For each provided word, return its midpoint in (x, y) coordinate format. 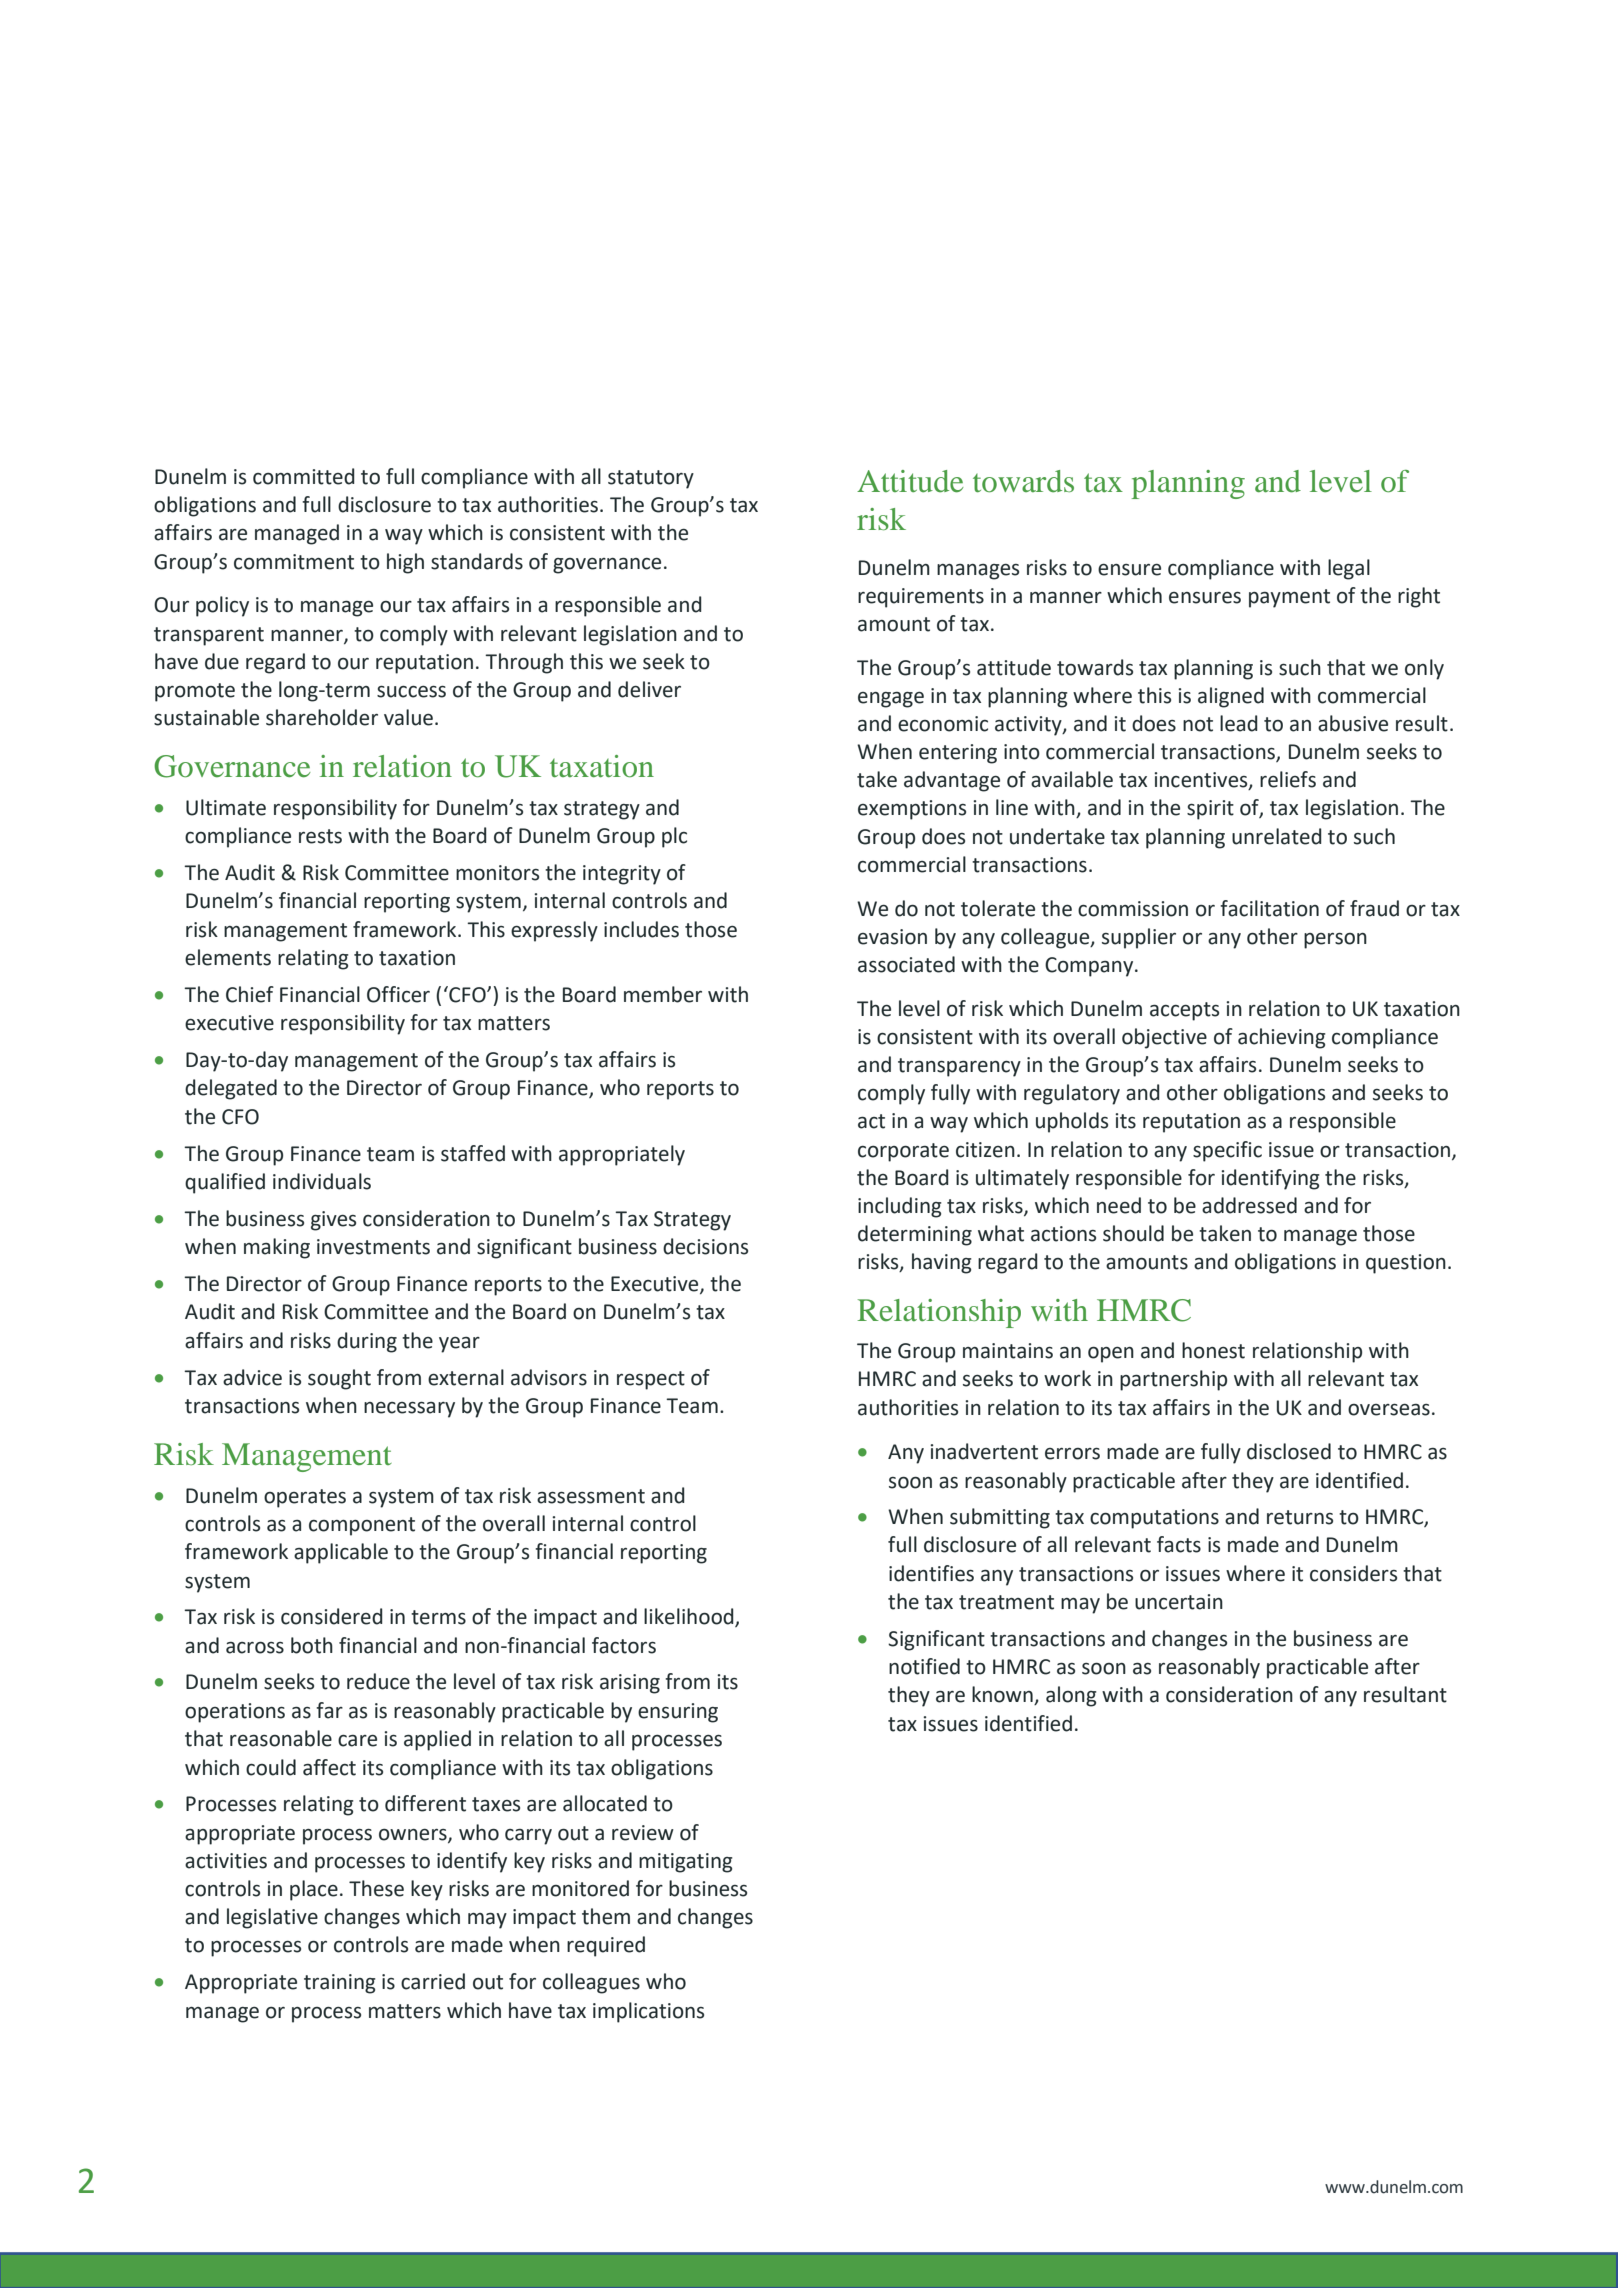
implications (648, 2012)
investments (373, 1247)
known (1003, 1695)
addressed (1249, 1205)
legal (1349, 569)
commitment (294, 562)
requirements (921, 598)
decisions (705, 1246)
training (340, 1984)
